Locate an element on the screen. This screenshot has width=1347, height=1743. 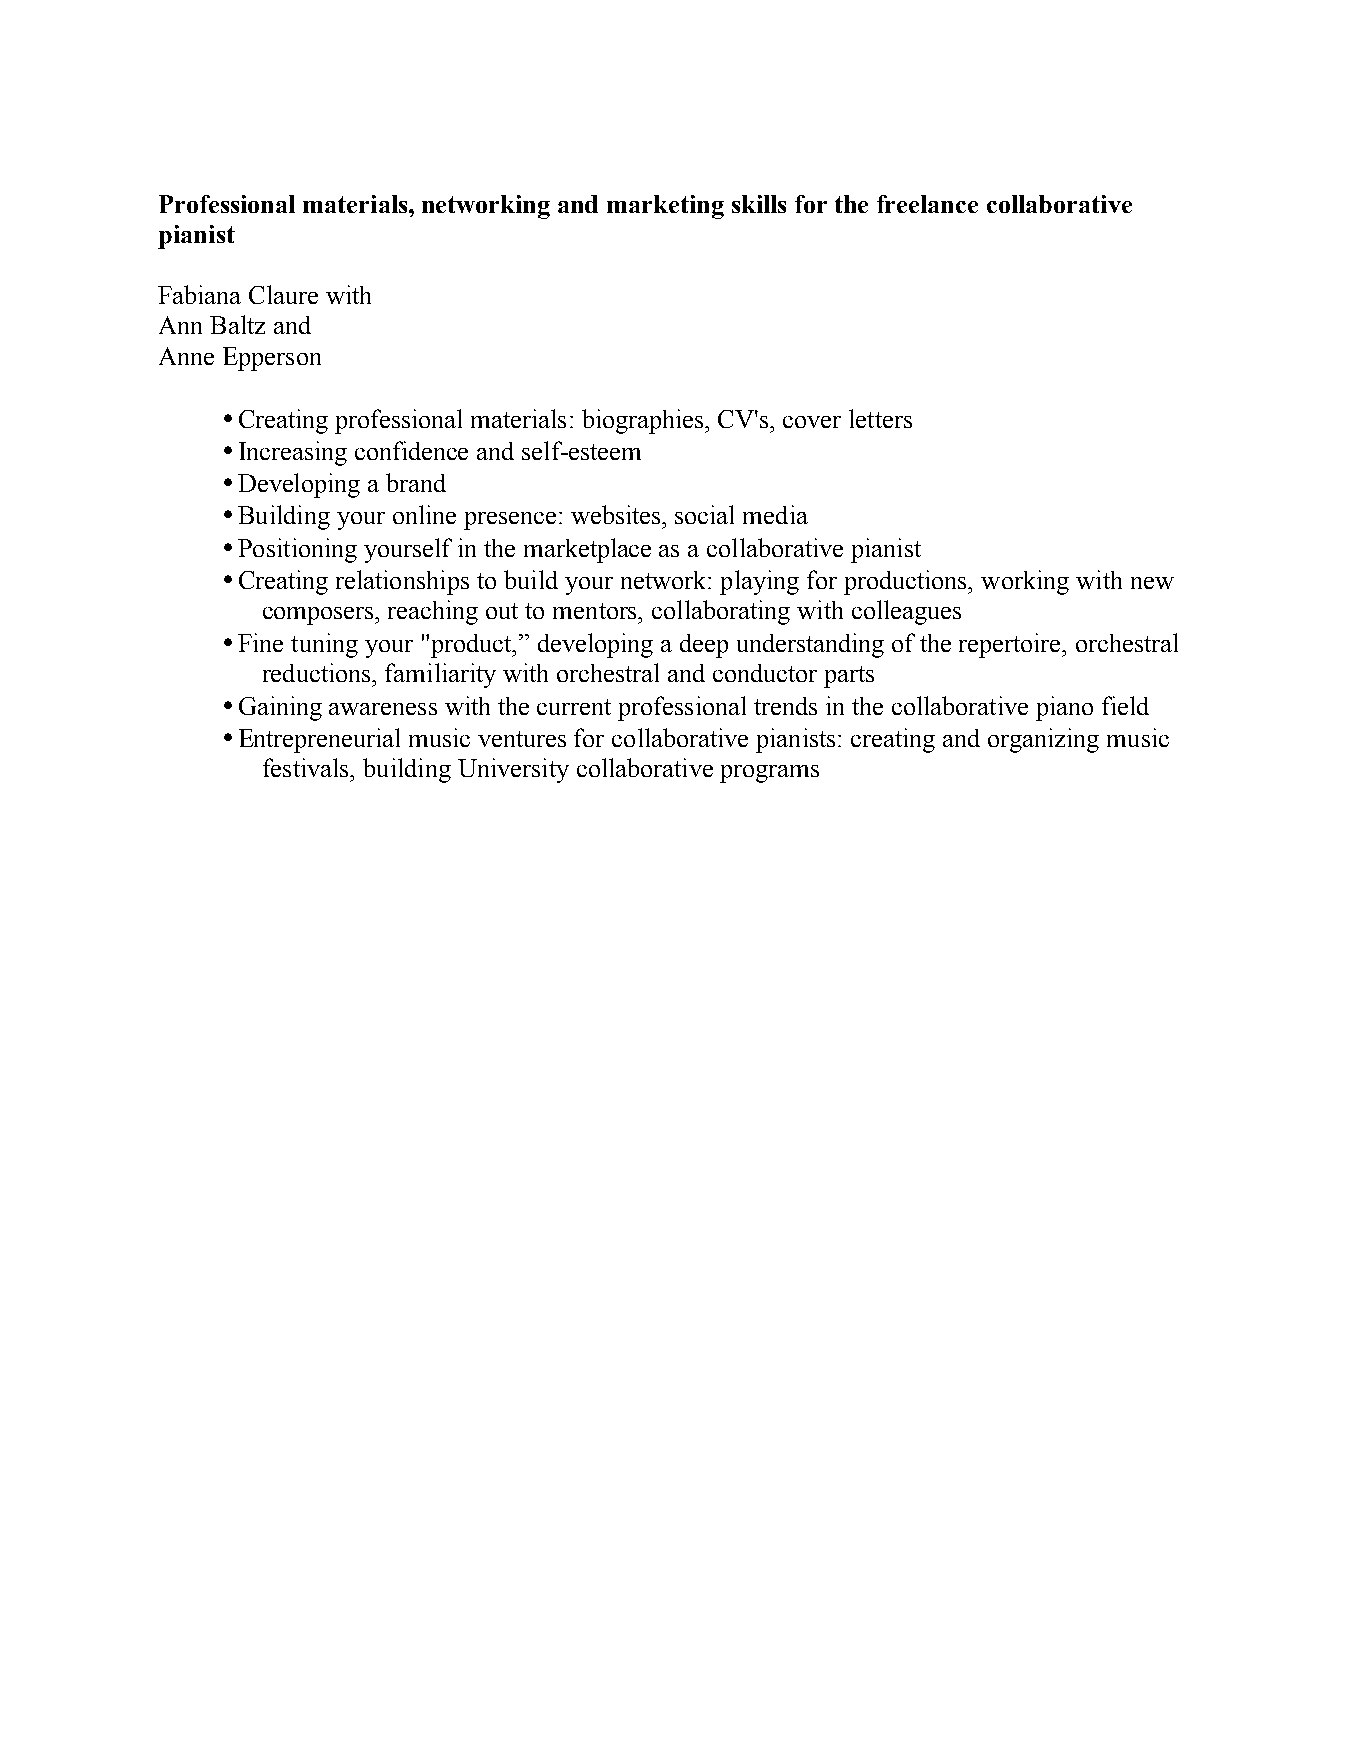
festivals is located at coordinates (307, 767).
